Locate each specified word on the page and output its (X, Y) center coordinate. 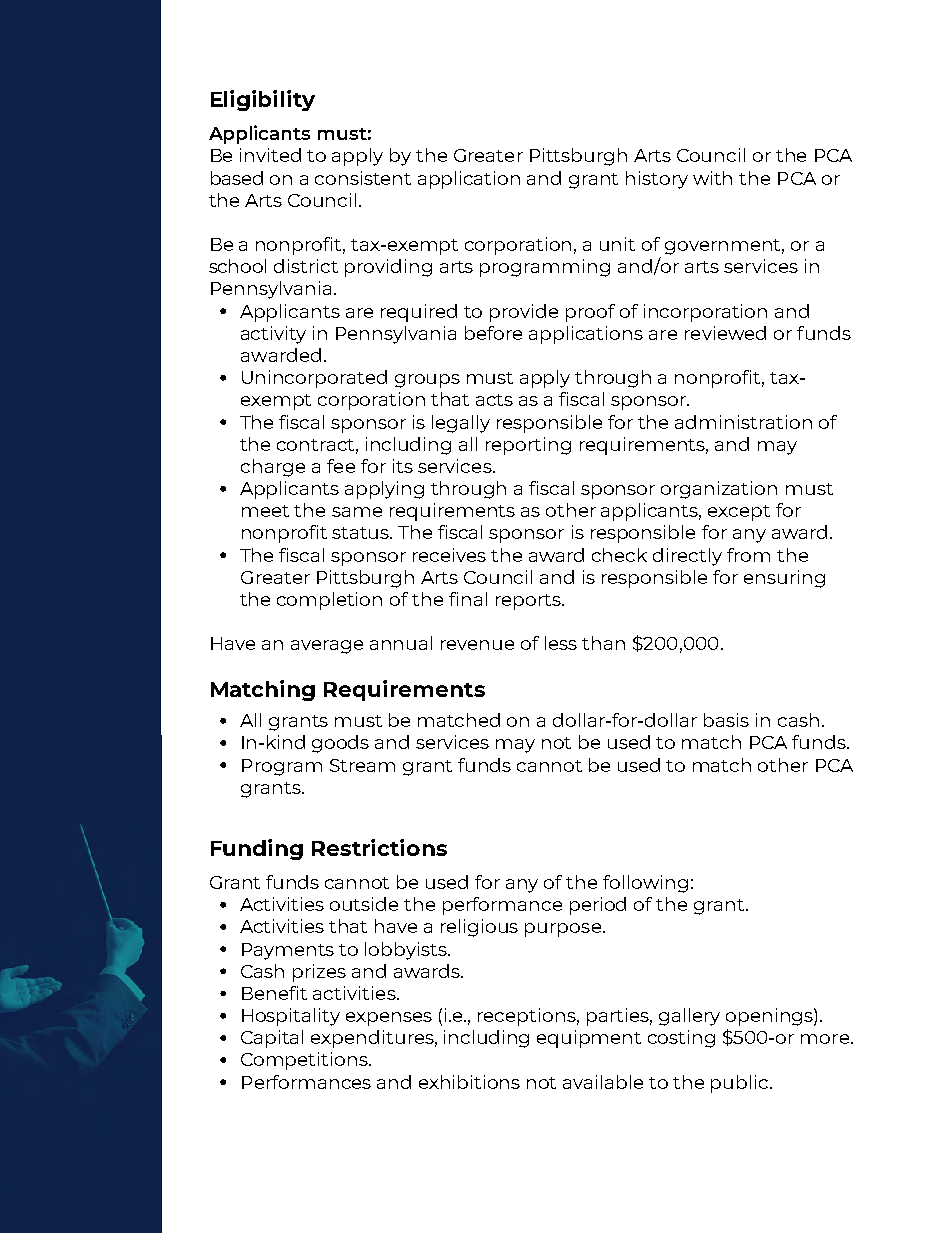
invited (270, 155)
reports (529, 602)
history (657, 180)
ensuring (784, 579)
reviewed (725, 333)
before (493, 333)
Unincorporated (314, 379)
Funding (257, 849)
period (598, 906)
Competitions (305, 1061)
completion (329, 601)
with (712, 178)
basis (726, 720)
